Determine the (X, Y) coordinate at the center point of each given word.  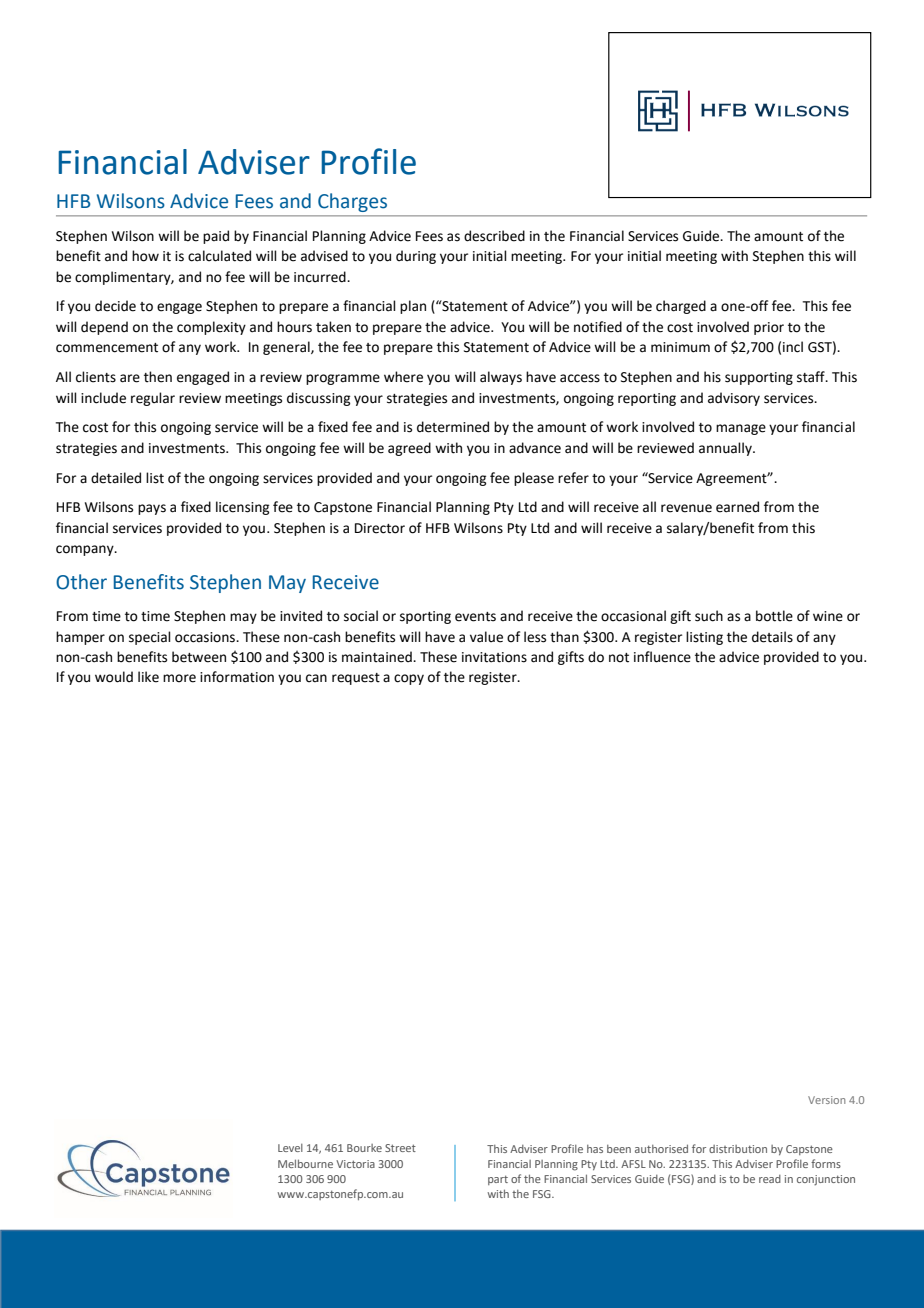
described (494, 236)
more (179, 678)
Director (380, 528)
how (145, 256)
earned (737, 507)
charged (681, 307)
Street (400, 1148)
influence (662, 657)
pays (152, 509)
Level (290, 1148)
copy (409, 679)
